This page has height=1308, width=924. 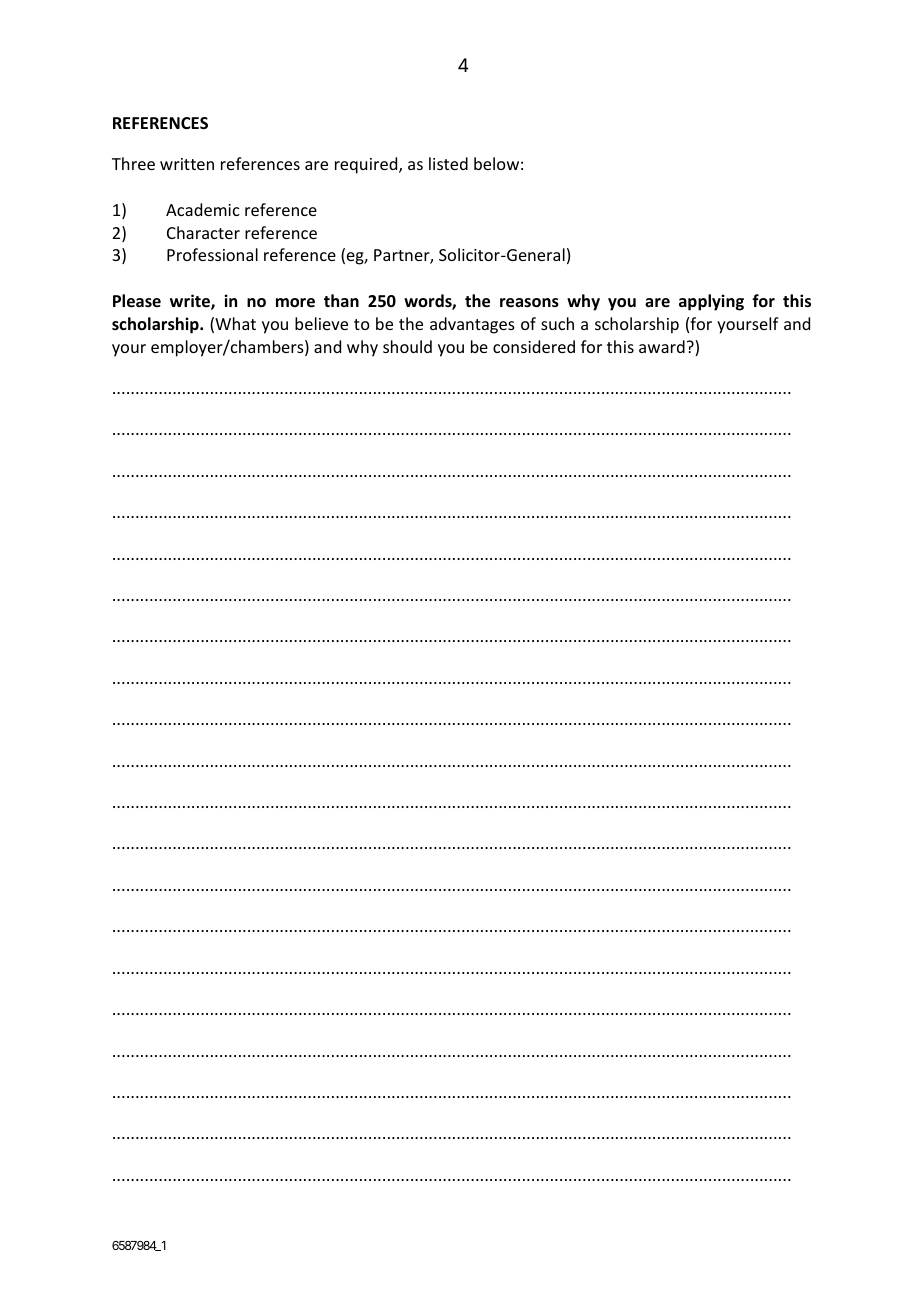 I want to click on applying, so click(x=711, y=302).
